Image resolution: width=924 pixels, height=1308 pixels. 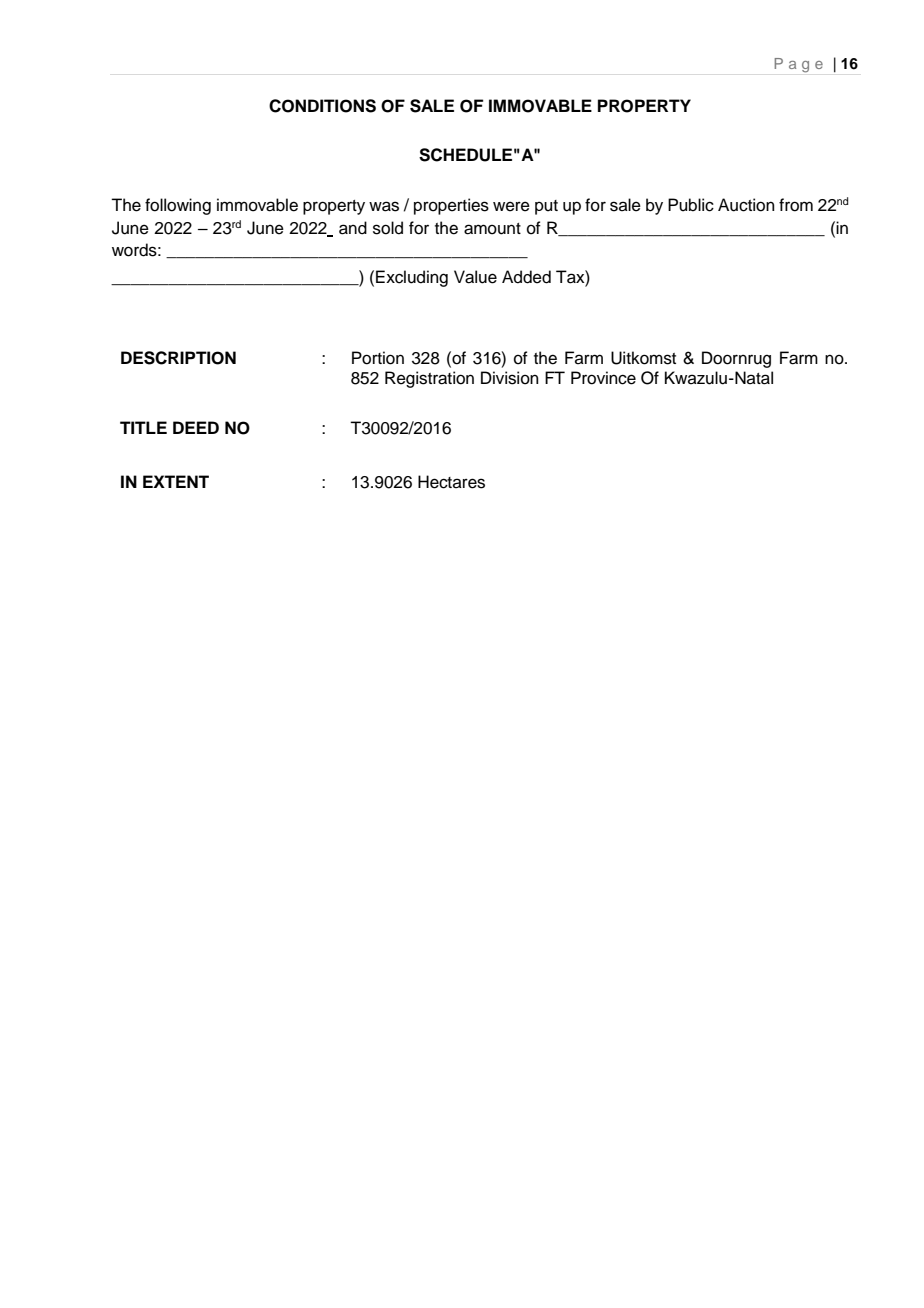 I want to click on Excluding, so click(x=412, y=278).
